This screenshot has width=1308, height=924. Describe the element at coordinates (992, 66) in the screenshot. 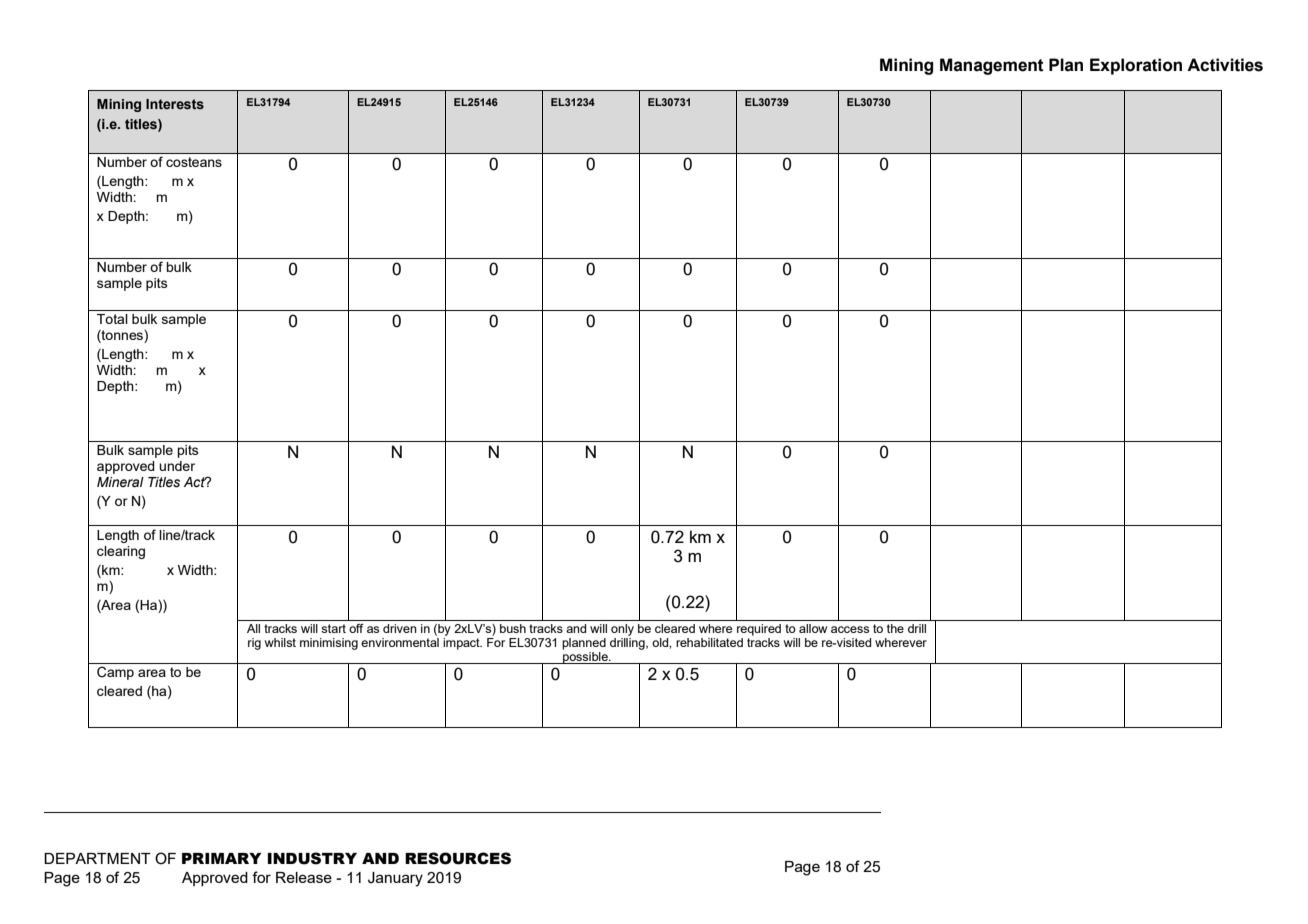

I see `Management` at that location.
